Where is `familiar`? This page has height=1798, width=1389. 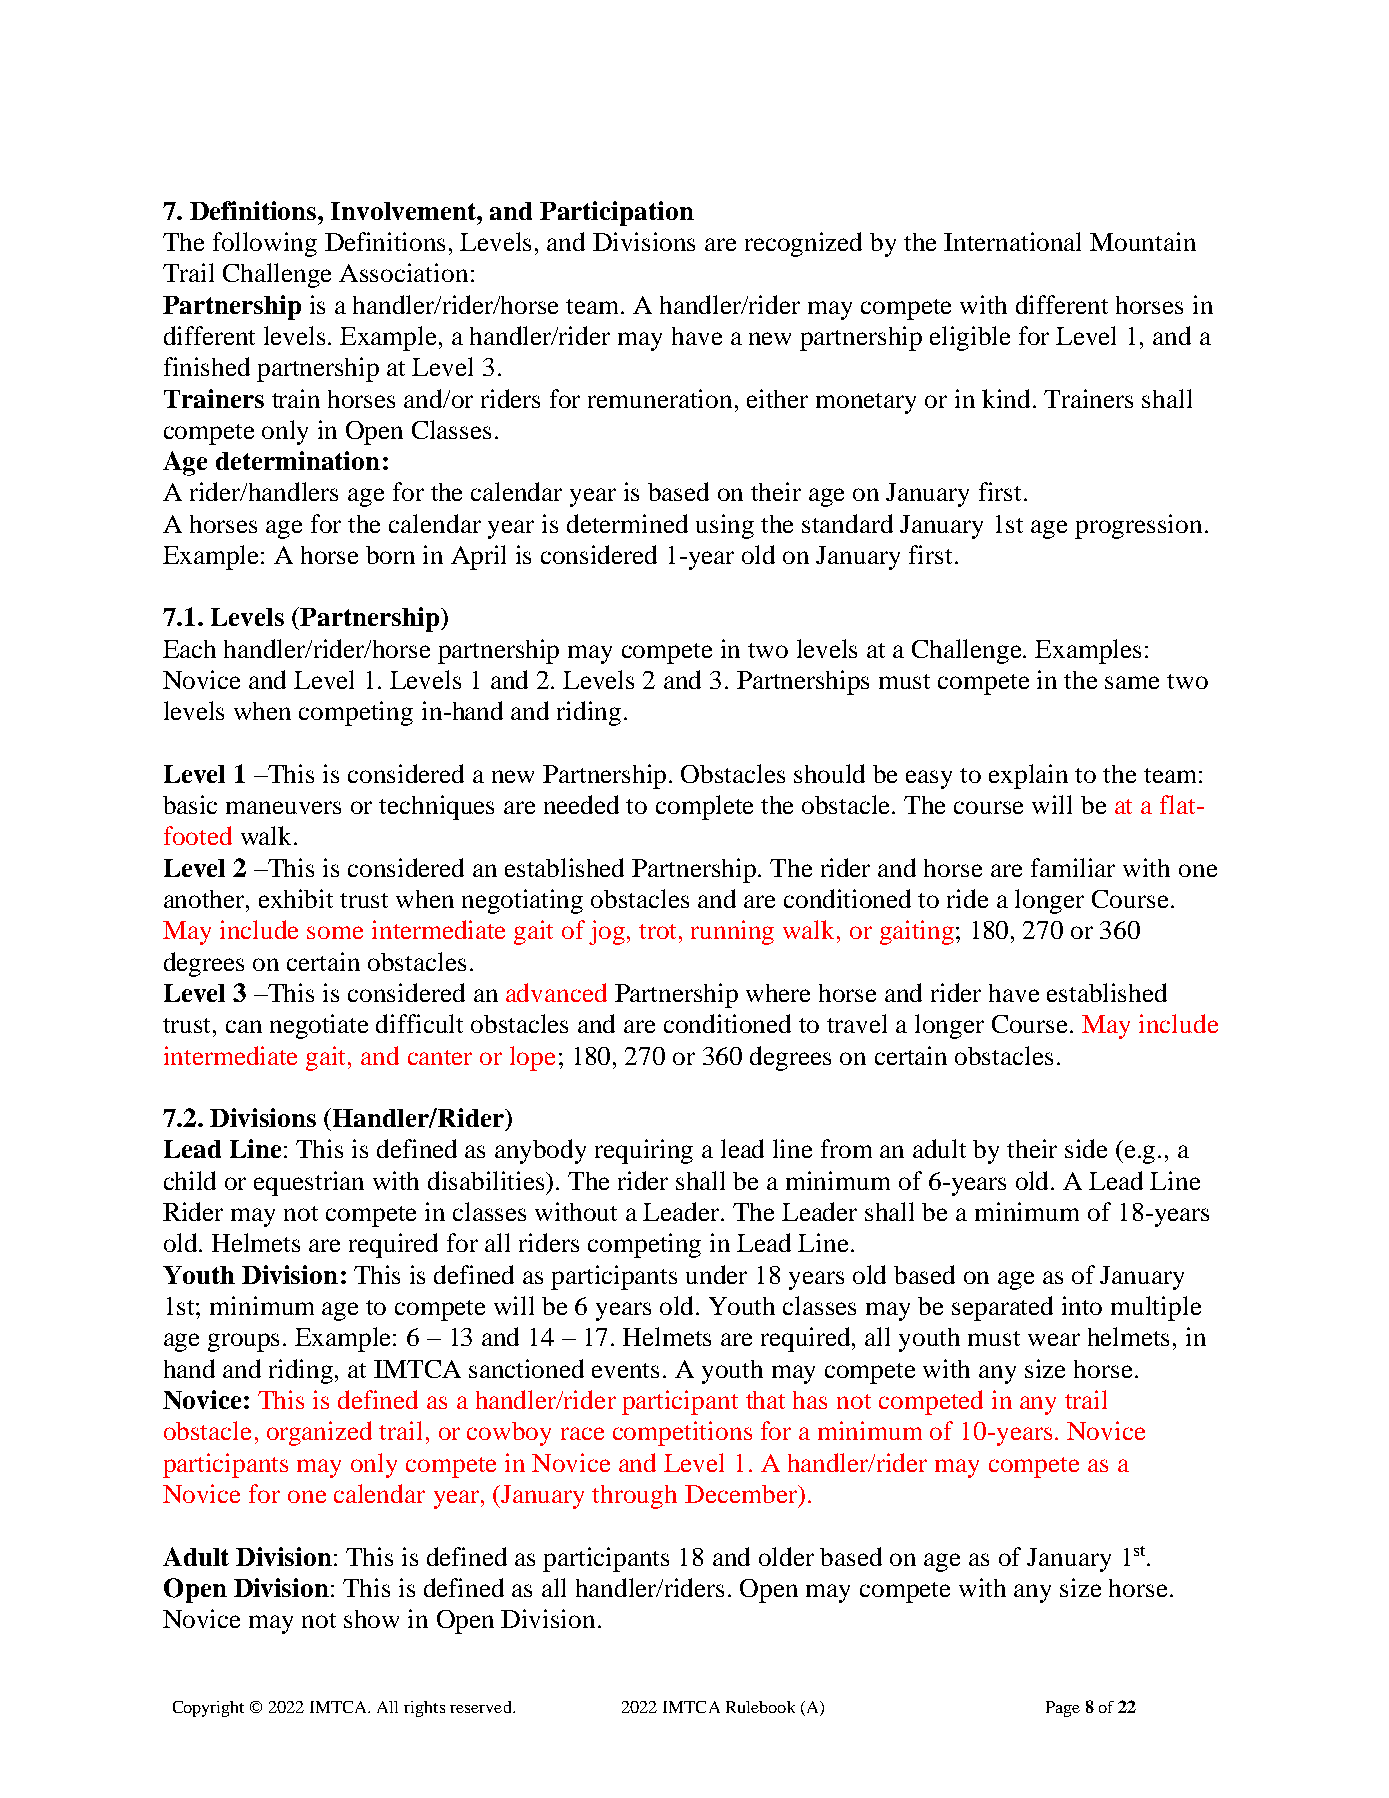
familiar is located at coordinates (1073, 867).
